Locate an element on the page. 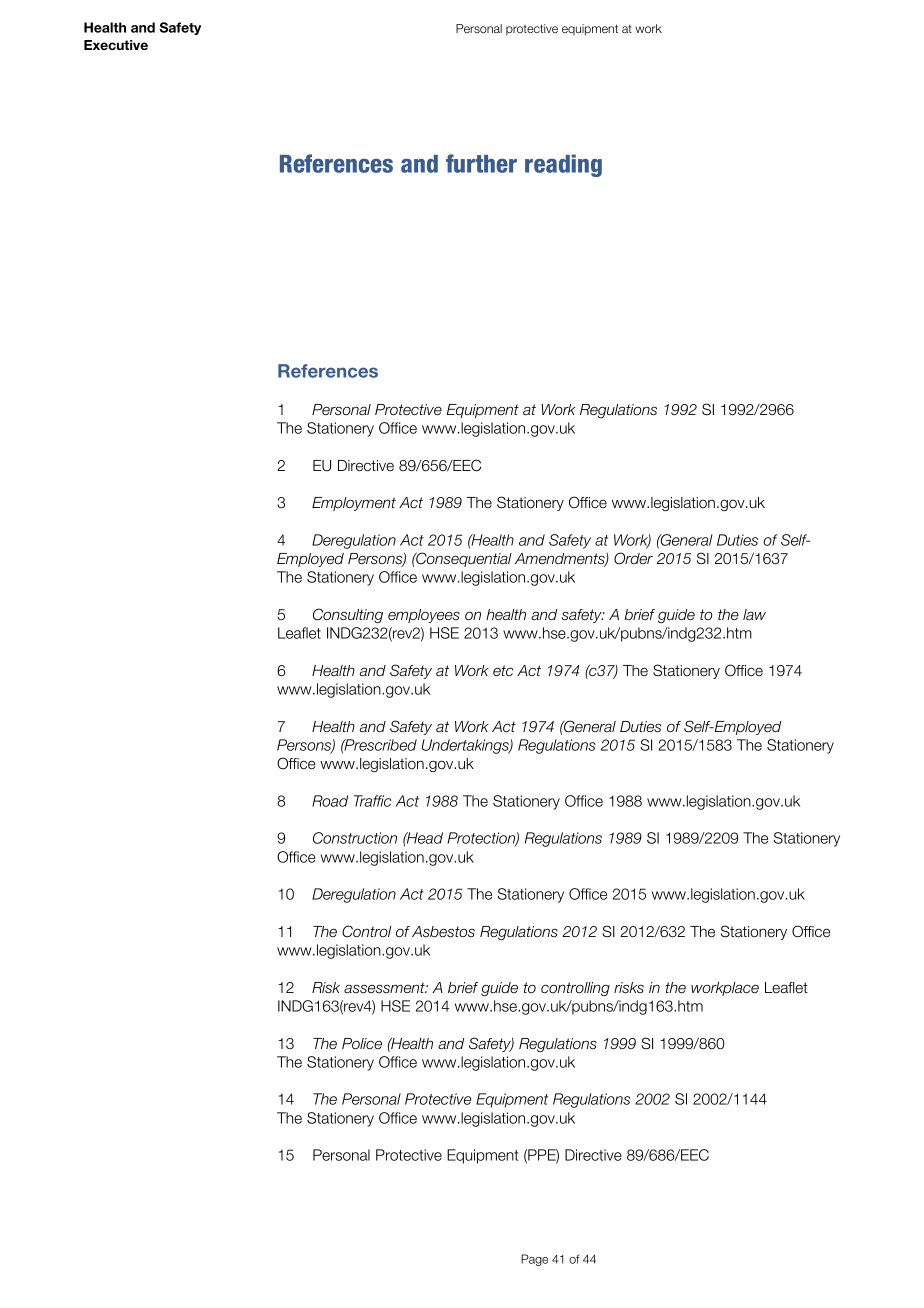  Police is located at coordinates (362, 1044).
